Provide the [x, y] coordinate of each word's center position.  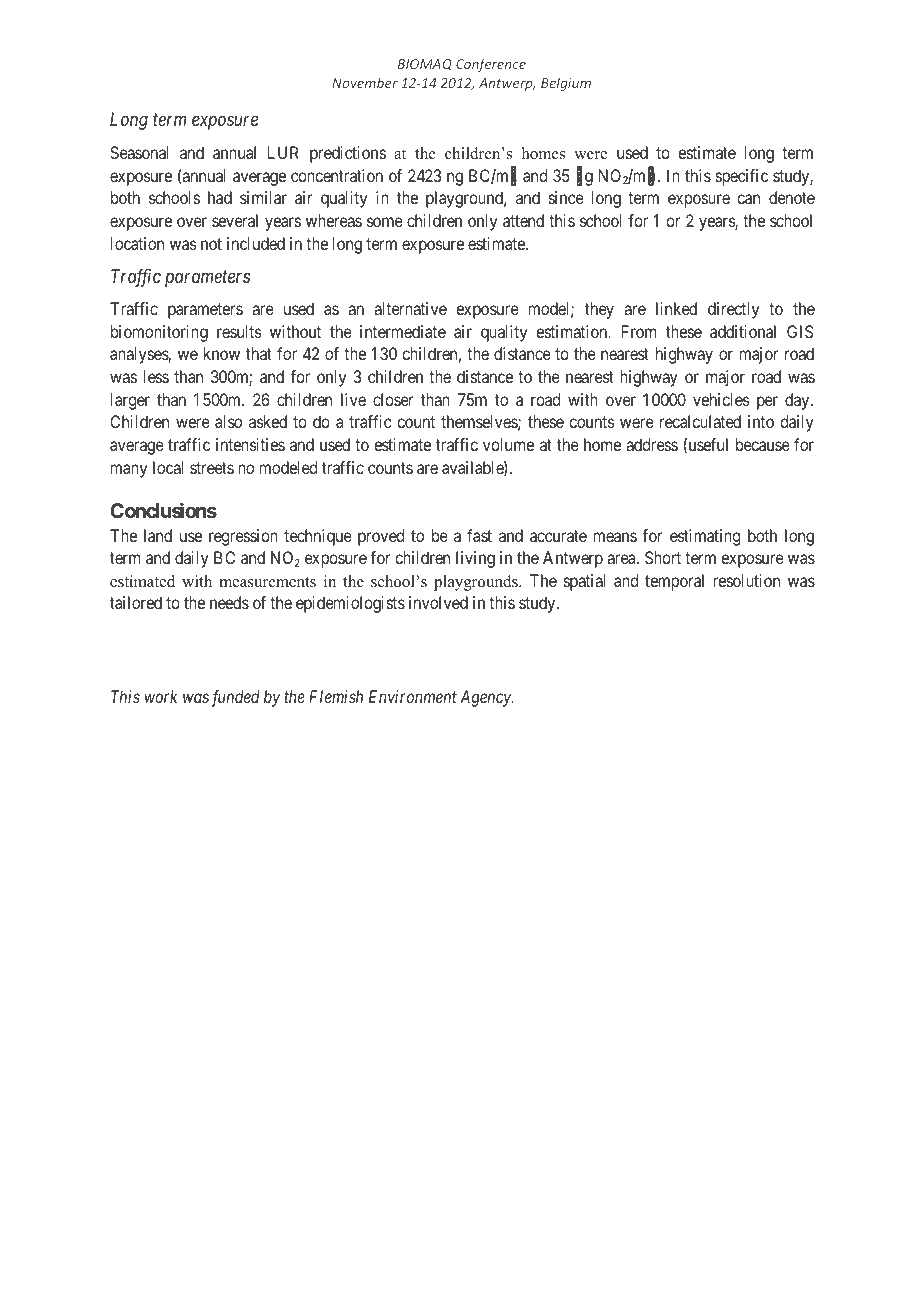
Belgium [566, 84]
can [748, 199]
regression [243, 537]
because [763, 444]
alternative [410, 308]
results [239, 331]
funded [235, 698]
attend [523, 220]
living [475, 559]
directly [733, 310]
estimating [705, 537]
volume [508, 444]
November [365, 82]
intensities [250, 444]
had [220, 197]
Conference [491, 65]
